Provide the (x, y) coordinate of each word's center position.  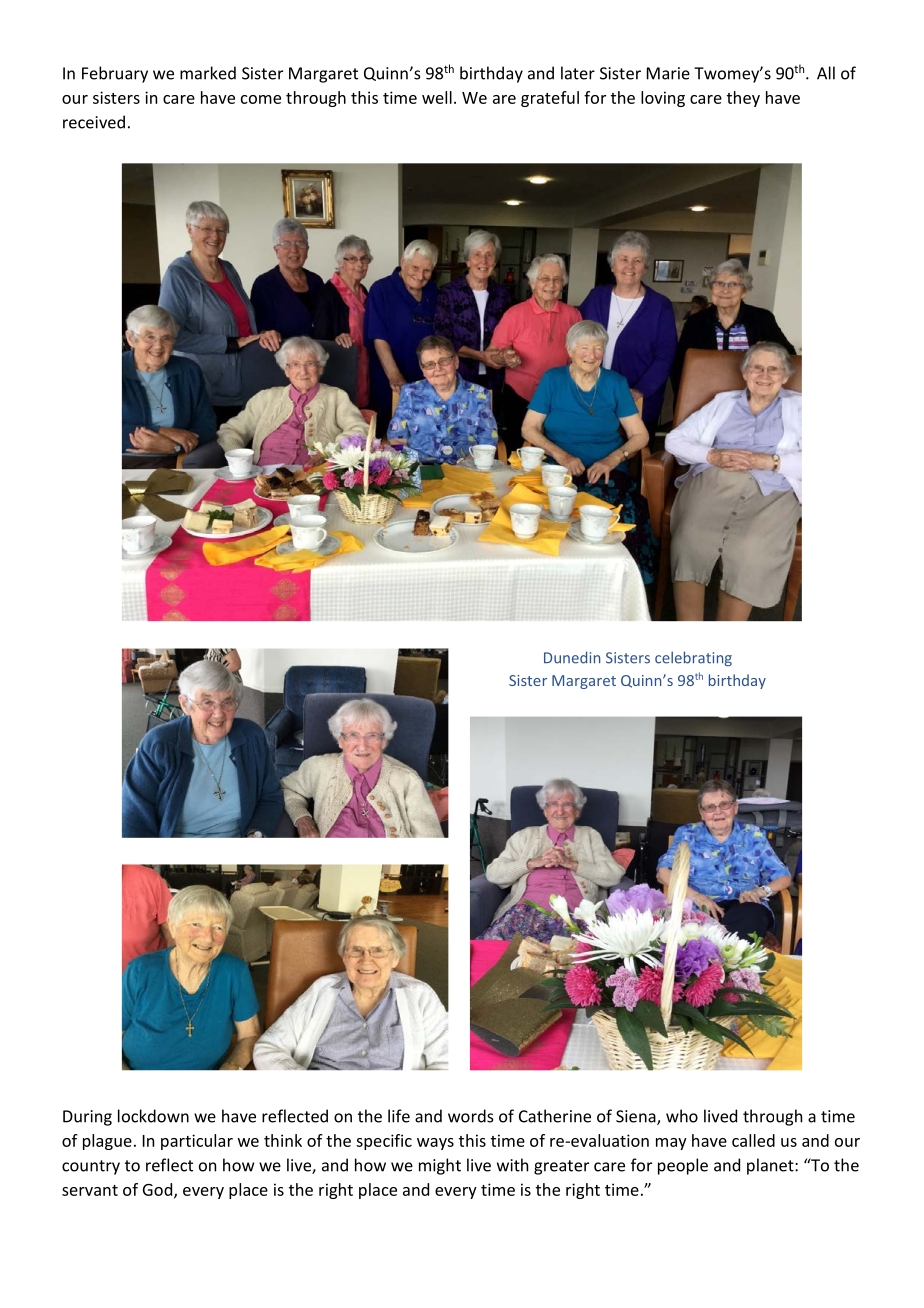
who (682, 1116)
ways (435, 1144)
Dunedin (572, 657)
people (683, 1166)
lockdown (153, 1116)
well (437, 97)
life (399, 1116)
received (94, 122)
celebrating (693, 658)
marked (208, 73)
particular (197, 1142)
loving (663, 99)
